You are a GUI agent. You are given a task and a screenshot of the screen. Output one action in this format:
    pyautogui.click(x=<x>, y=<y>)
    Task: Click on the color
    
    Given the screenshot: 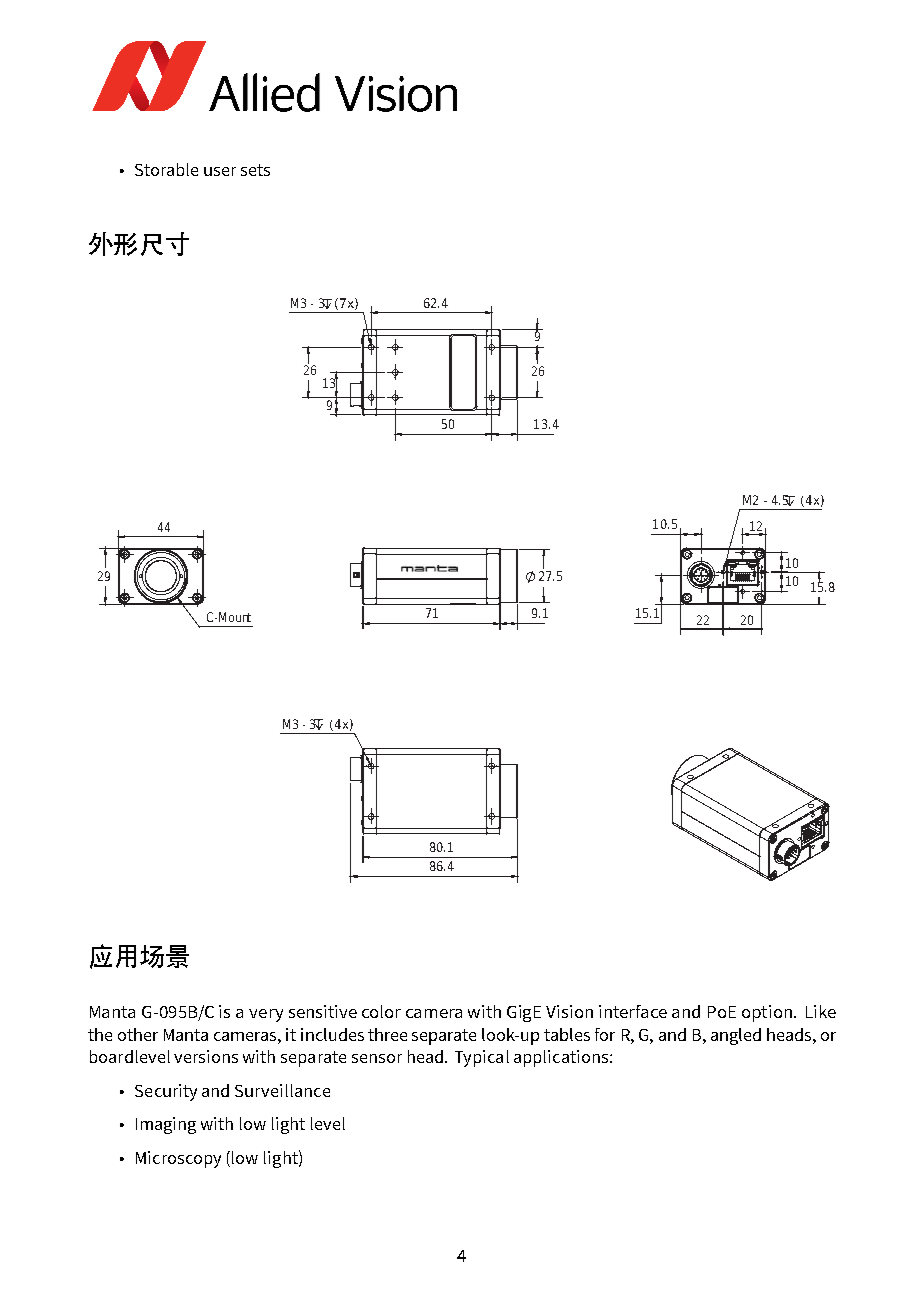 What is the action you would take?
    pyautogui.click(x=381, y=1011)
